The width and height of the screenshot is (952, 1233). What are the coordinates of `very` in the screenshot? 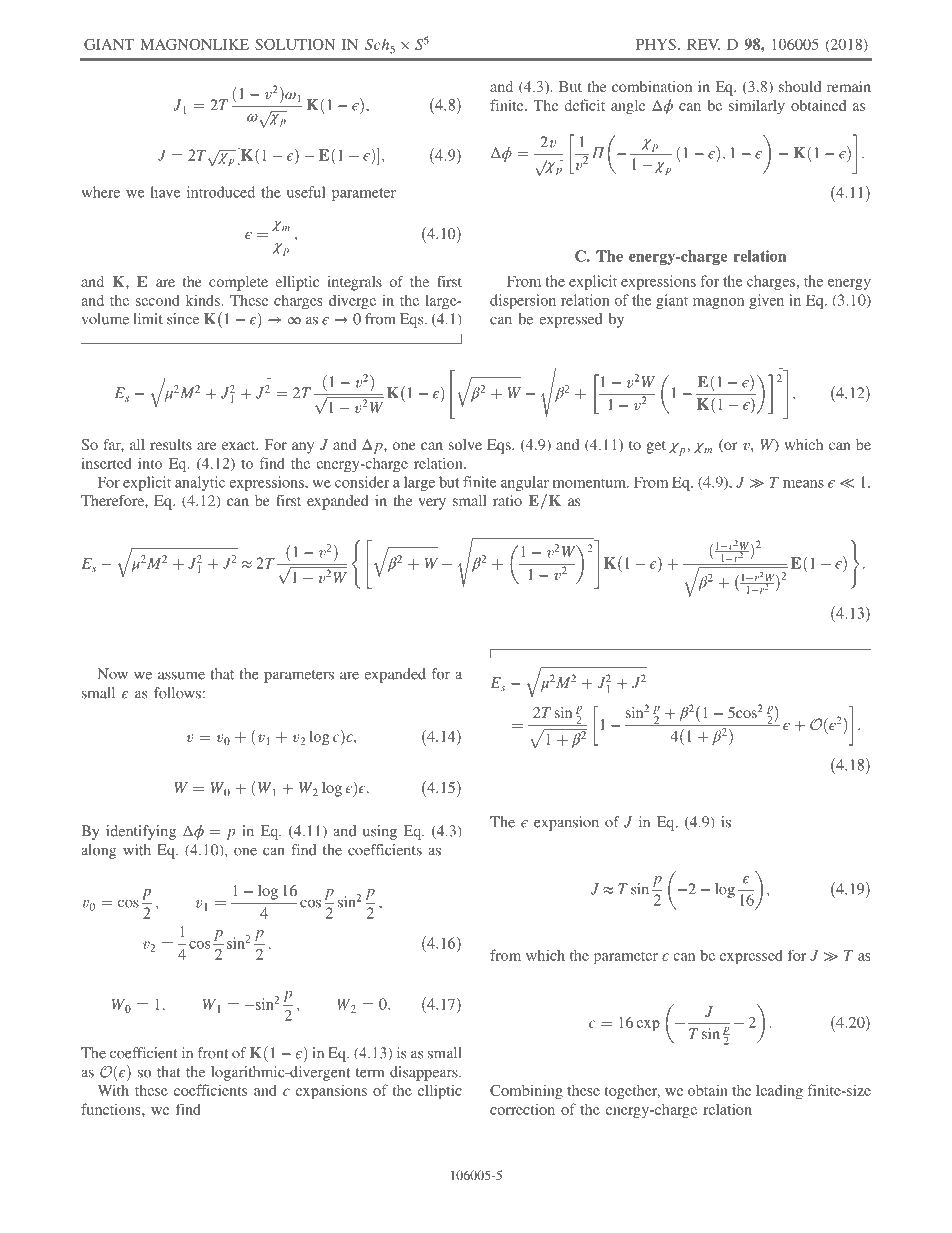 It's located at (432, 504).
